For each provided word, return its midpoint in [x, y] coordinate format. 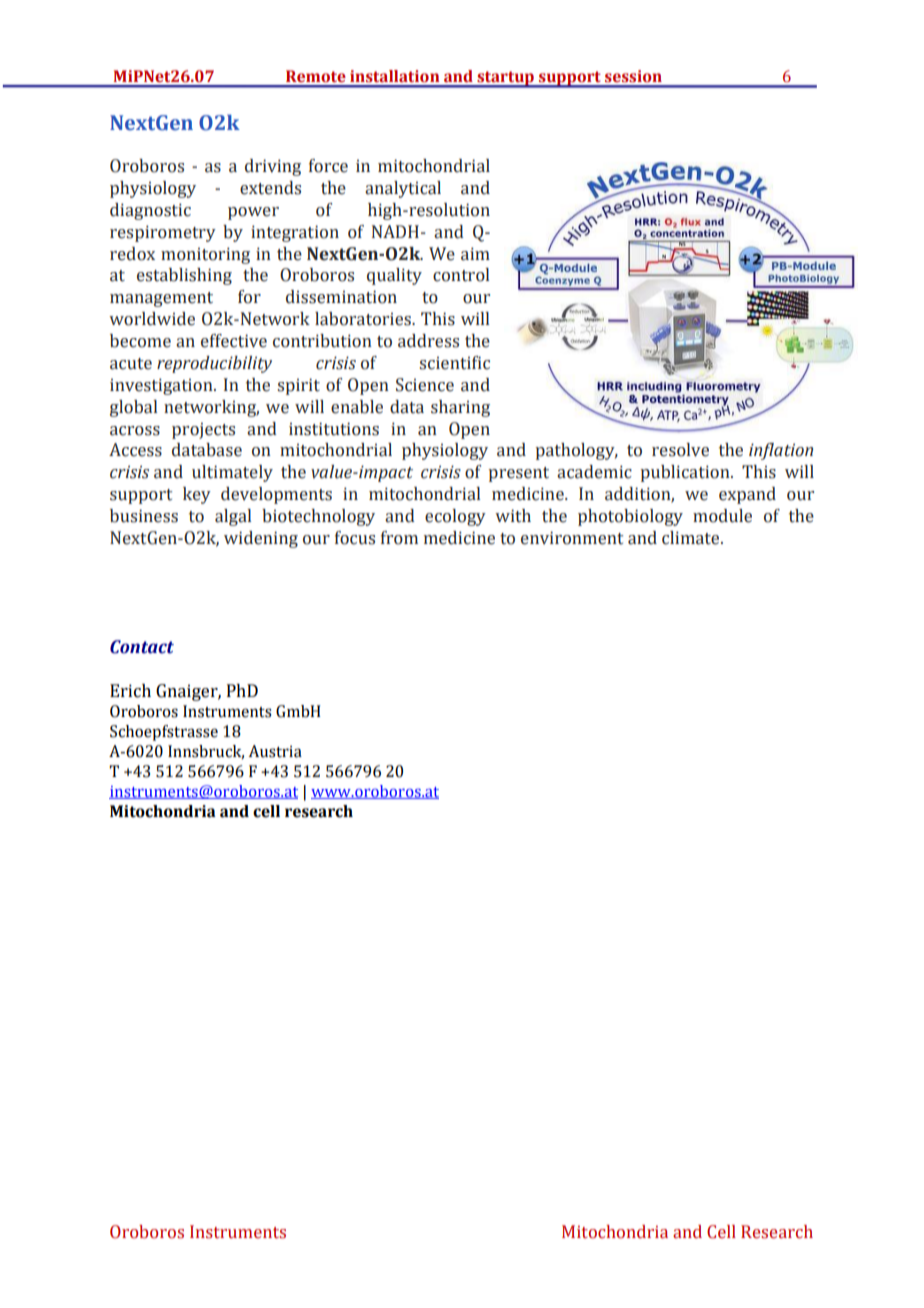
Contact [142, 647]
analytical [403, 189]
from [399, 538]
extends [270, 188]
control [461, 275]
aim [475, 254]
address [428, 341]
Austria [275, 751]
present [518, 474]
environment [572, 538]
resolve [680, 450]
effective [234, 341]
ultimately [232, 473]
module [722, 516]
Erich [130, 691]
